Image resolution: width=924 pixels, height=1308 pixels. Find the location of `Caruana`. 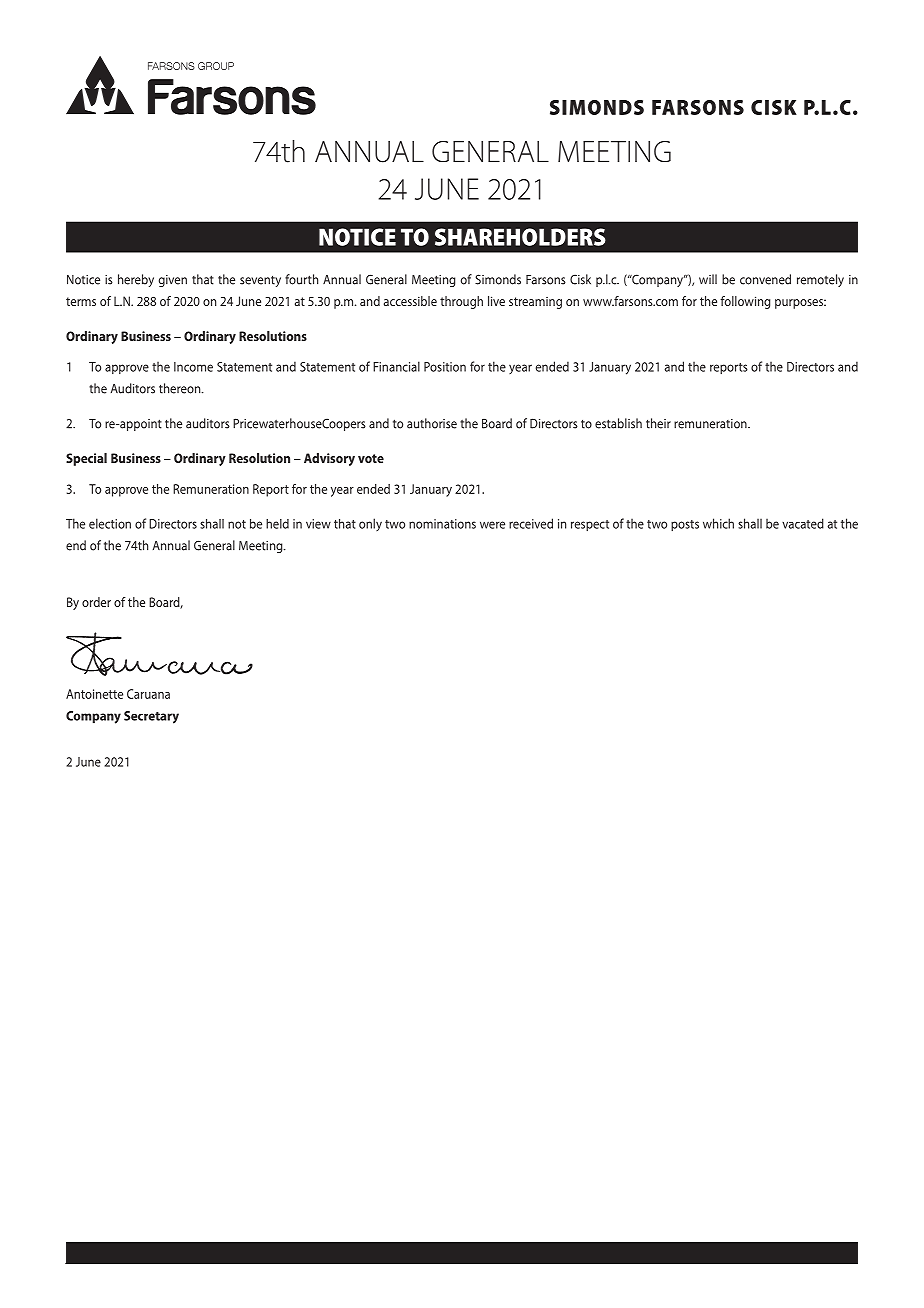

Caruana is located at coordinates (148, 694).
